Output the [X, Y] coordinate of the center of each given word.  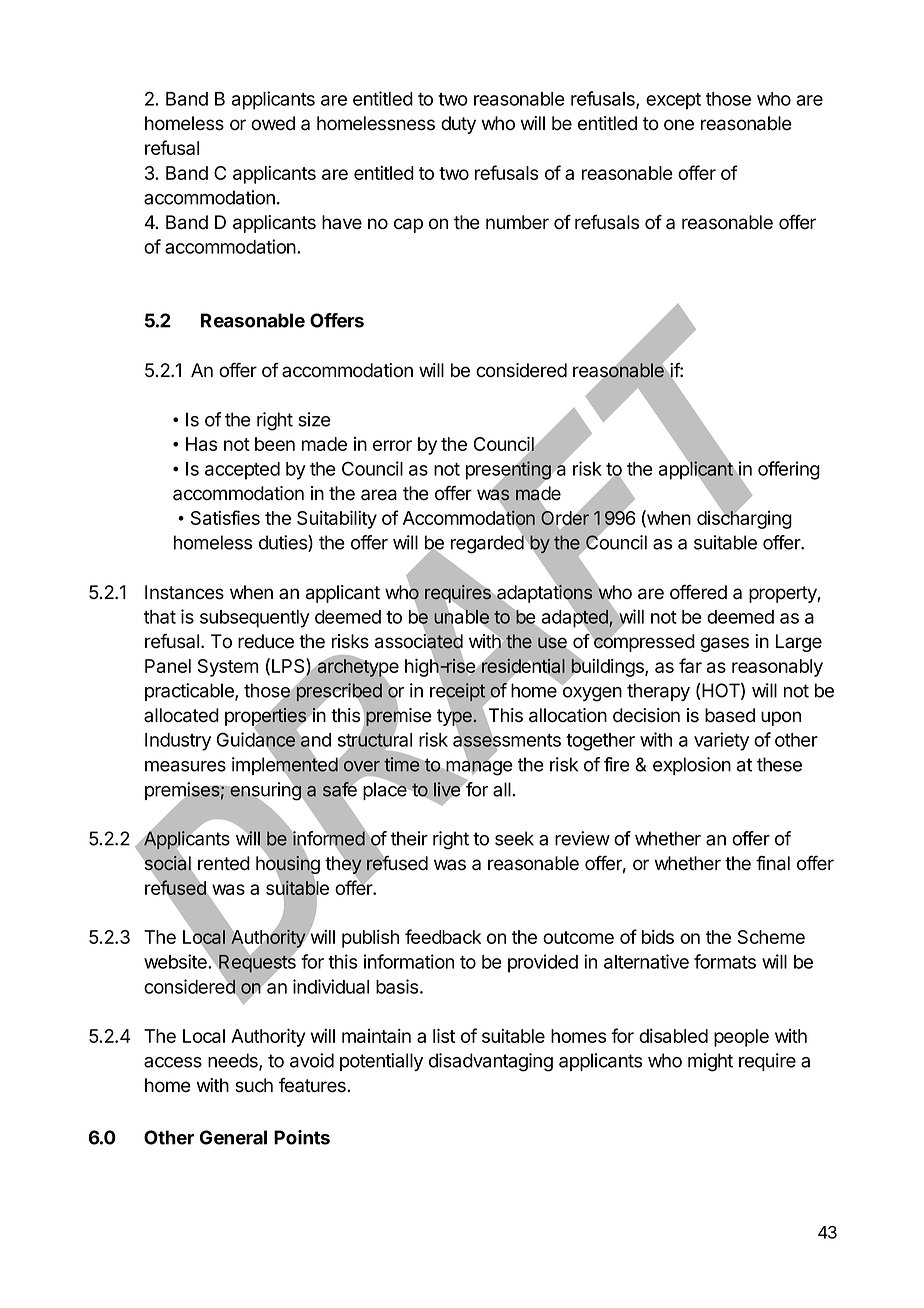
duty [458, 125]
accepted [242, 471]
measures [185, 766]
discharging [744, 519]
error [392, 445]
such [254, 1085]
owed [273, 123]
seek [514, 838]
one [679, 125]
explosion [692, 766]
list [444, 1035]
